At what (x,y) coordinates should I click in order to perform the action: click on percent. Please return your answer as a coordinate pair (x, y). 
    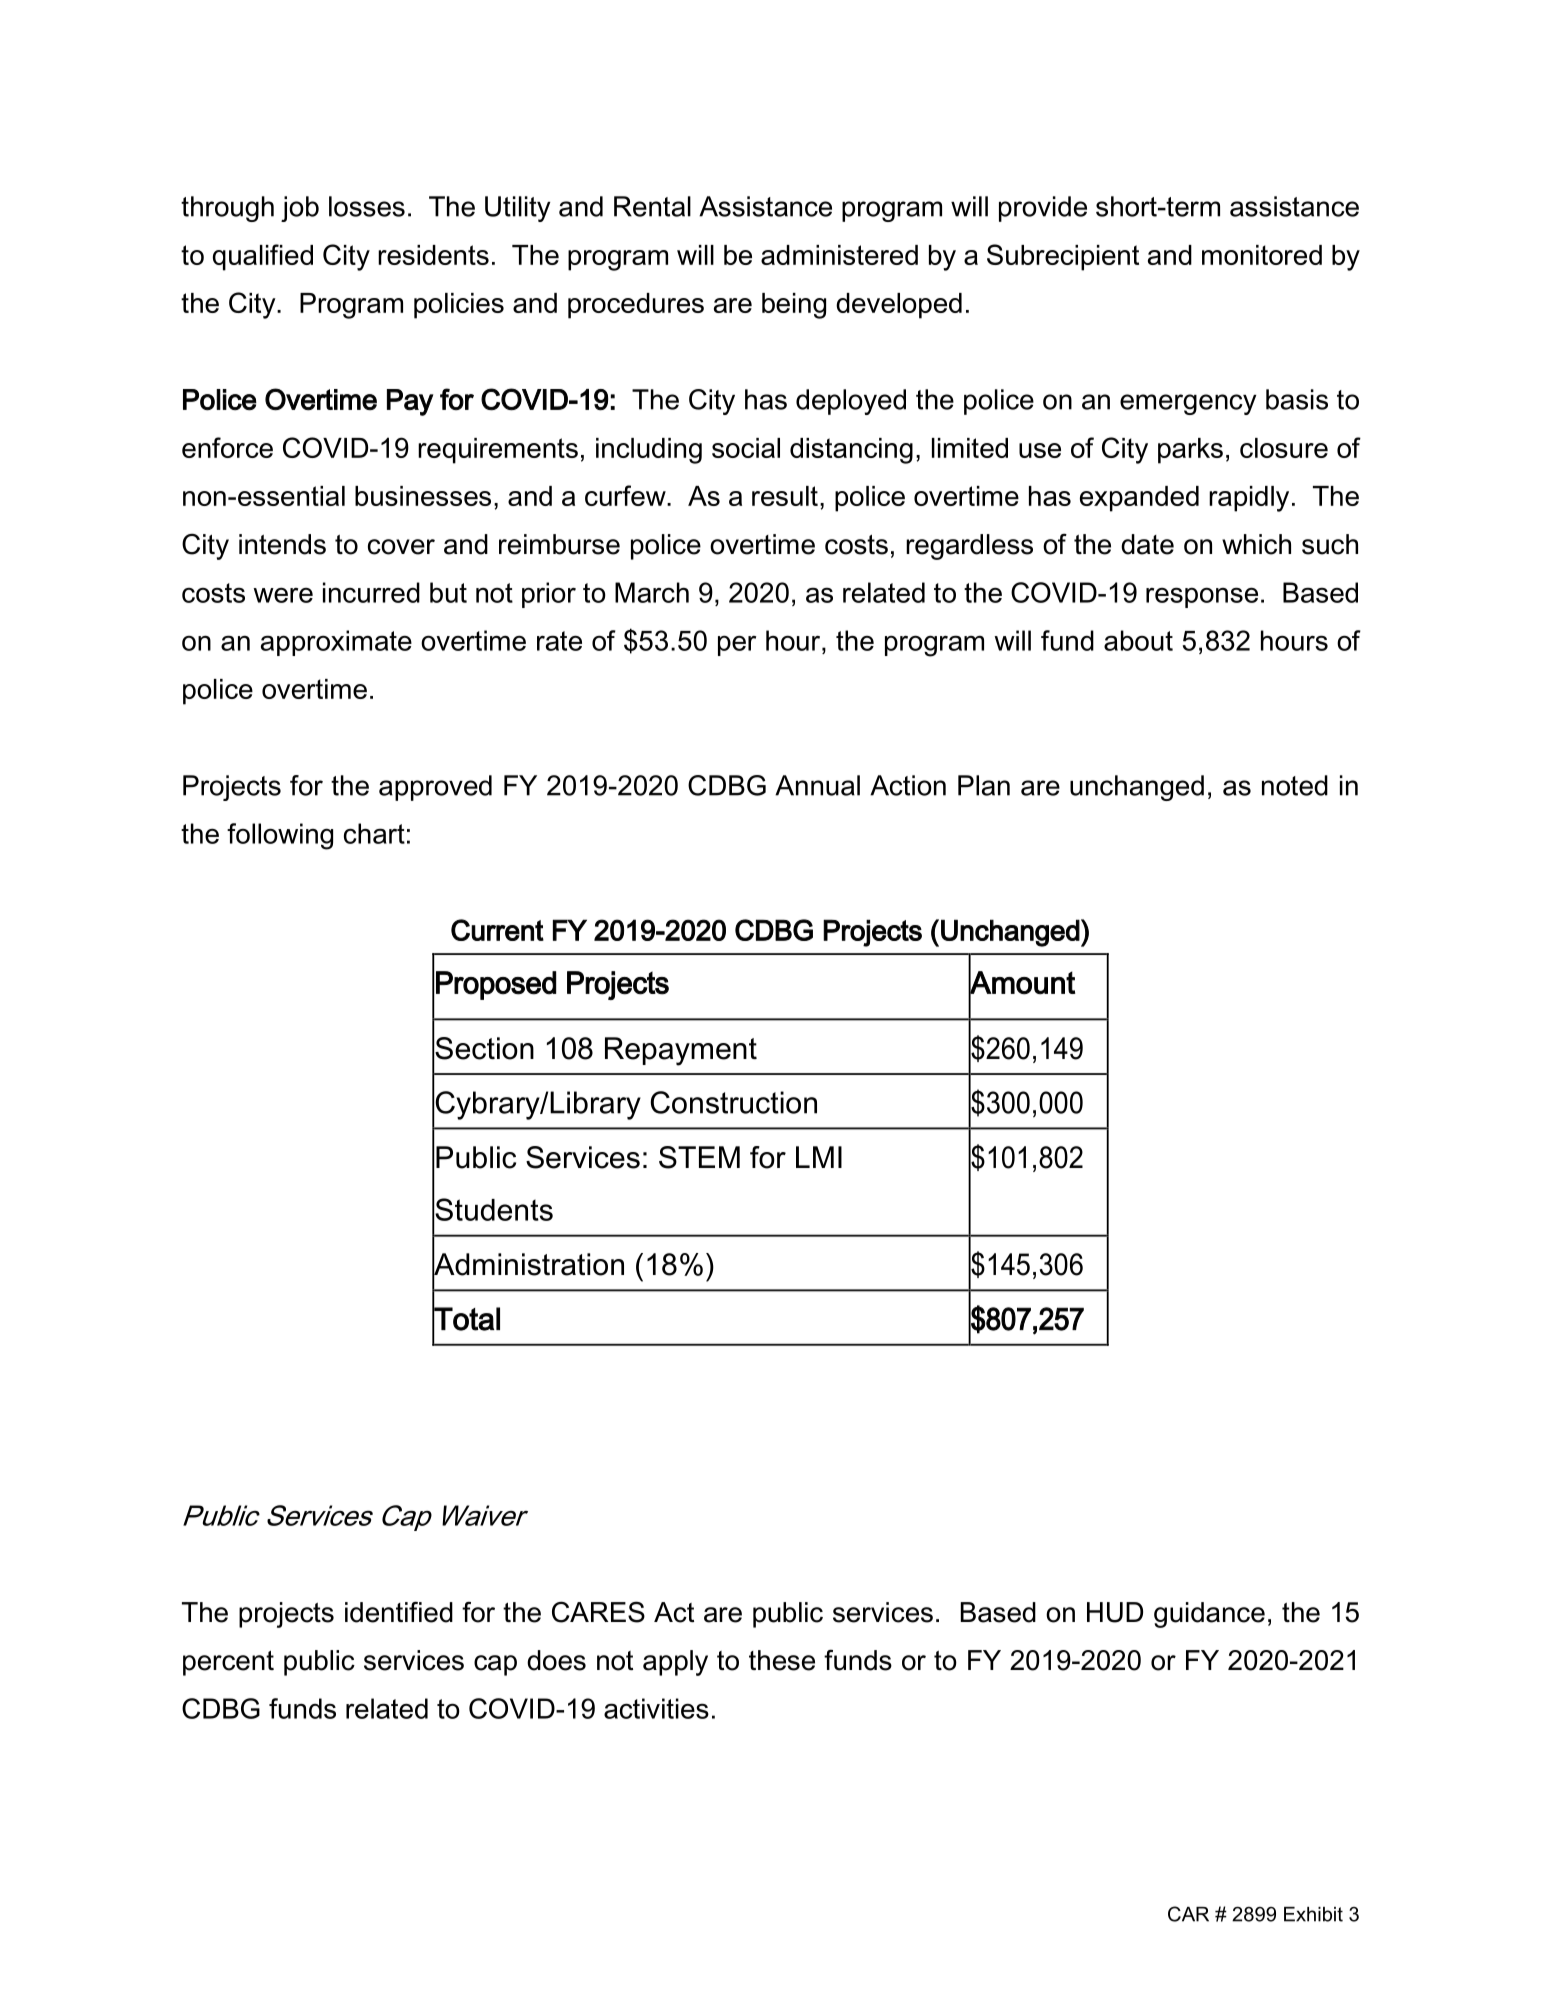
    Looking at the image, I should click on (228, 1663).
